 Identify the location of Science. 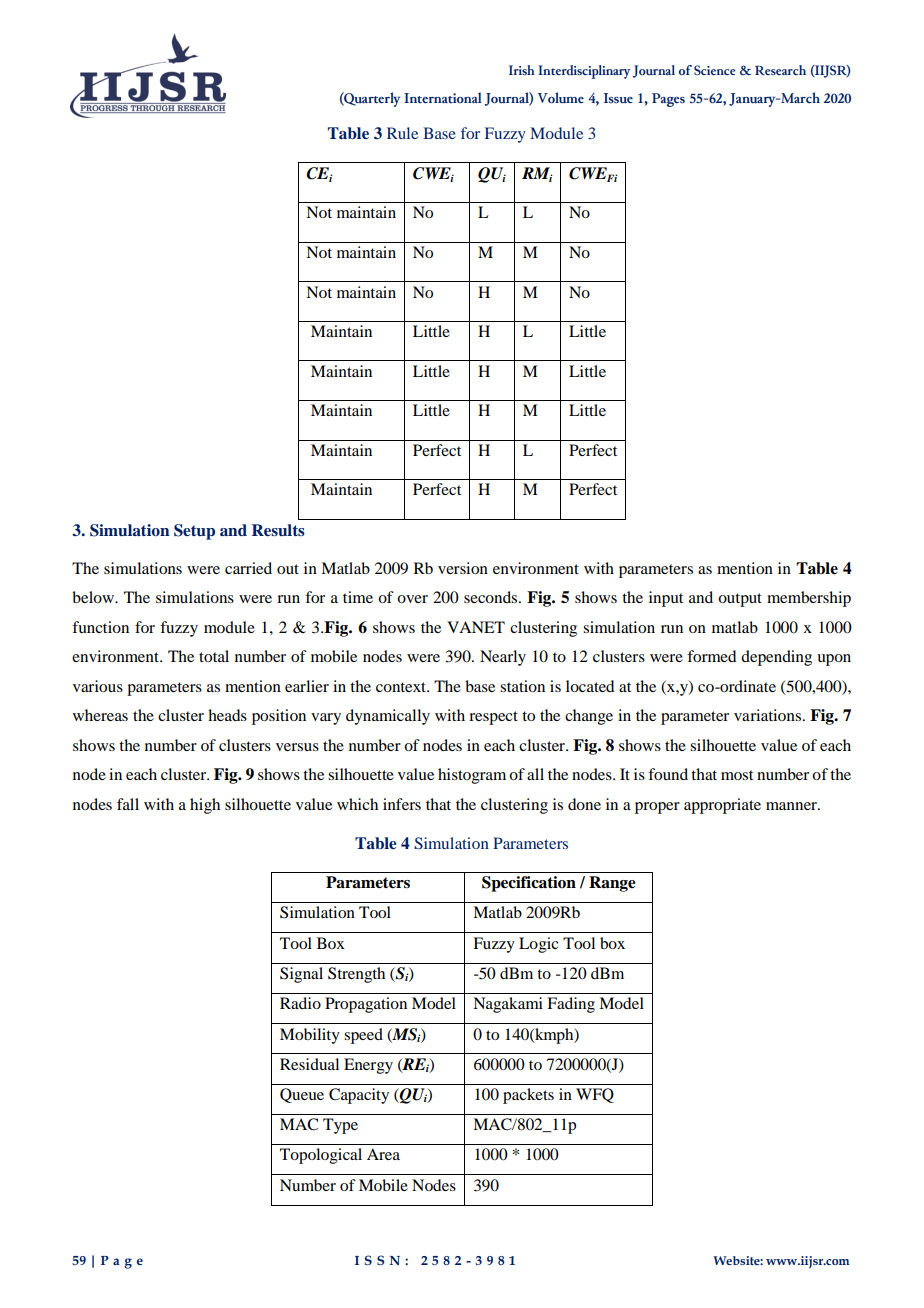
(714, 70).
